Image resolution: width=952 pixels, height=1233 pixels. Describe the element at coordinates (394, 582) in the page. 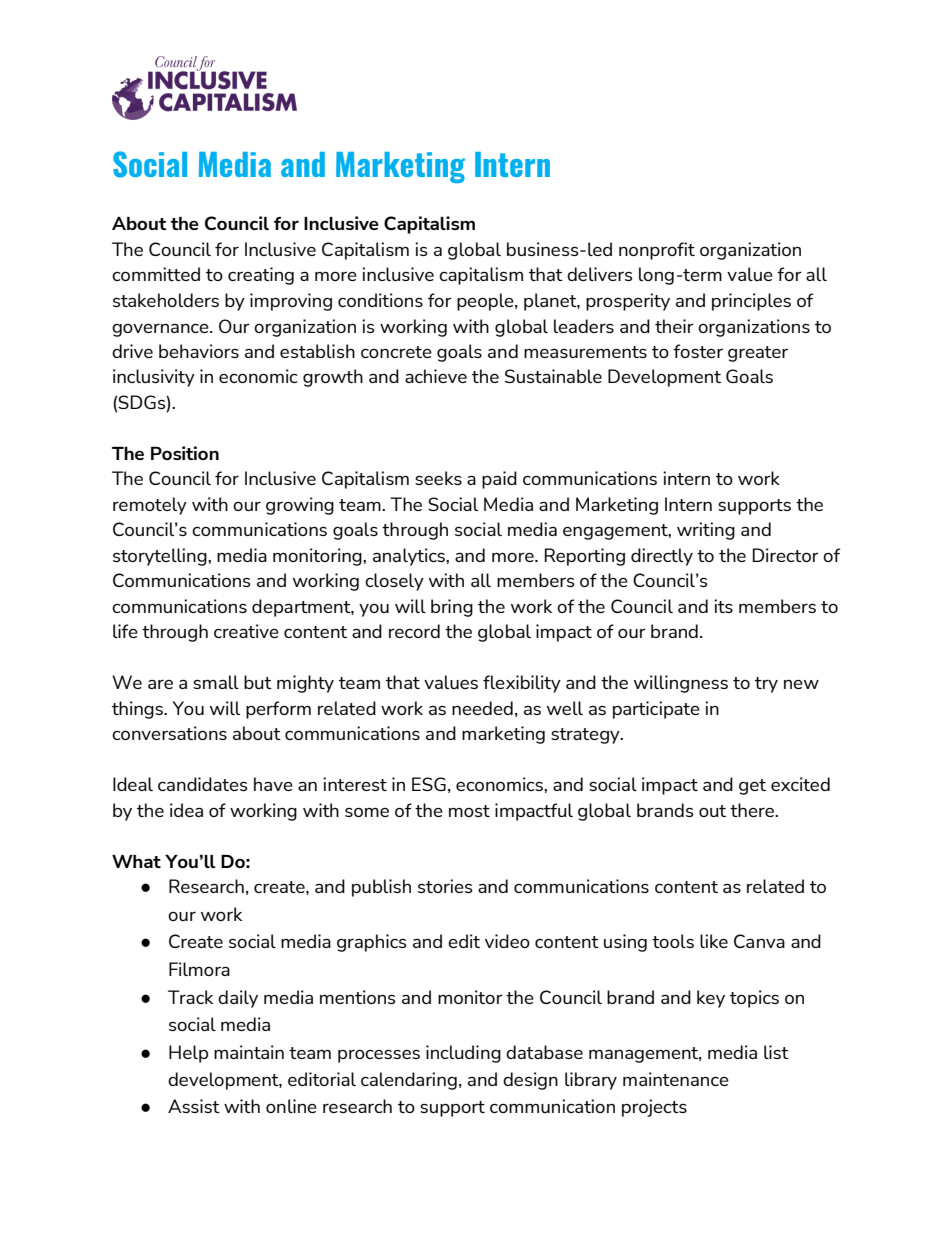

I see `closely` at that location.
